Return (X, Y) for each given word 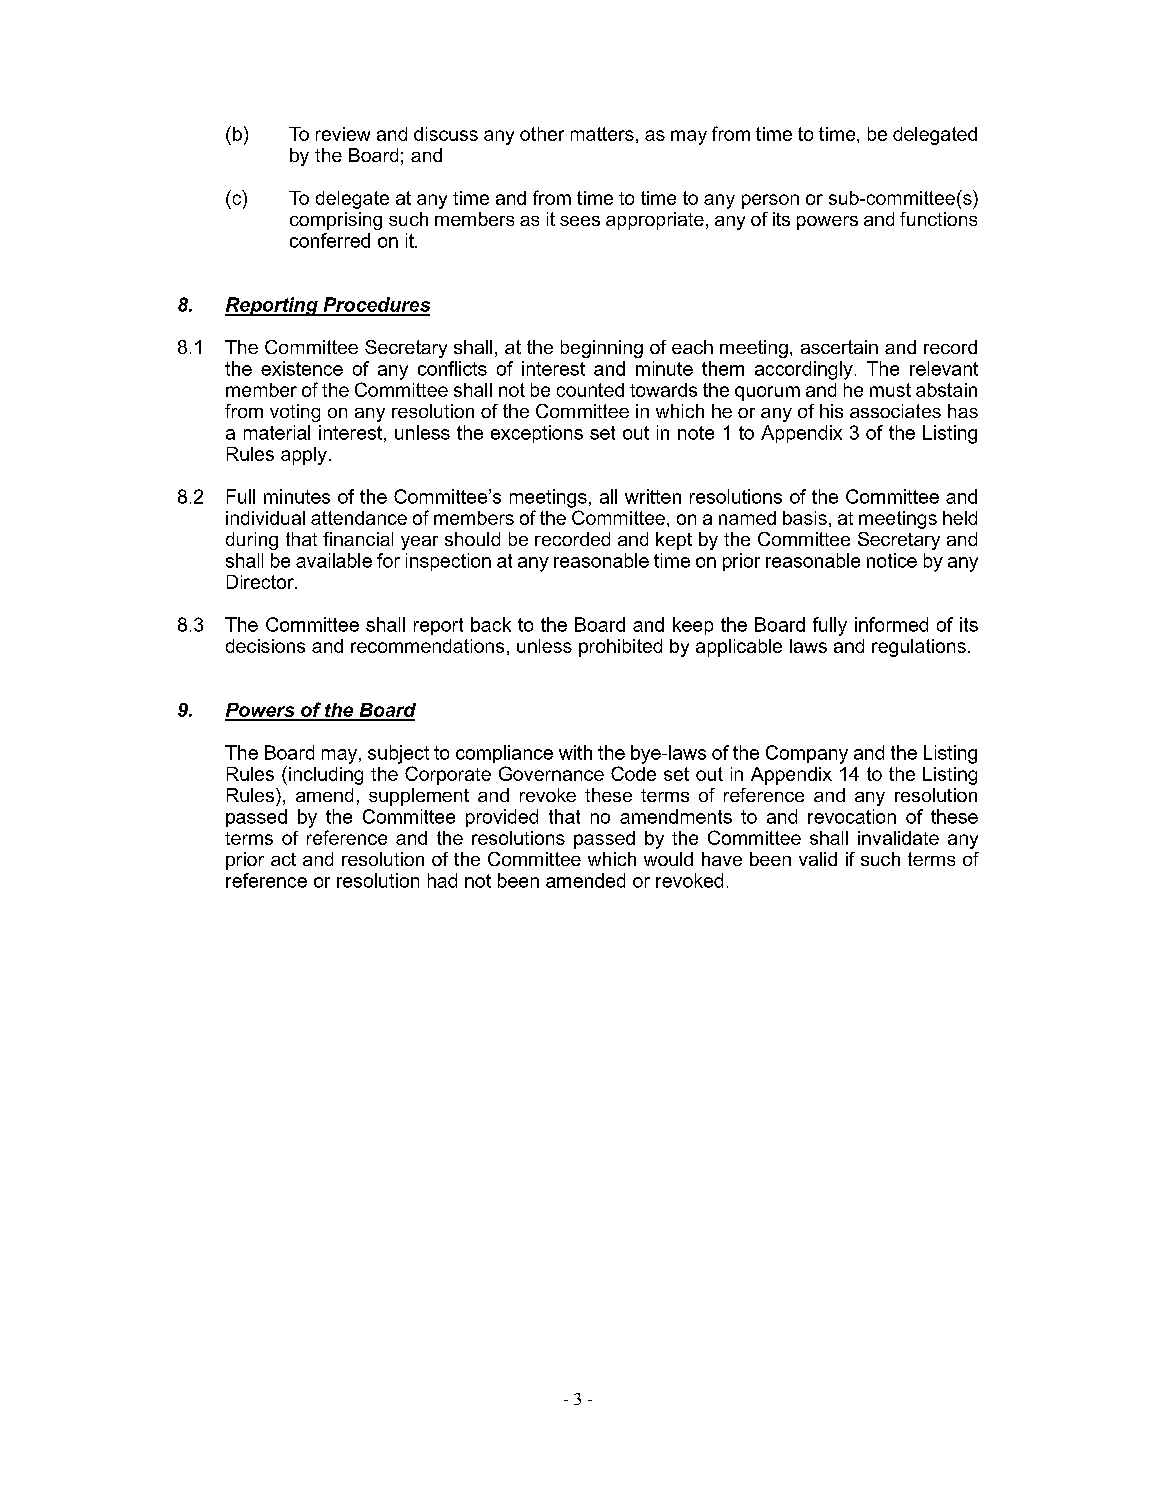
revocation (852, 816)
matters (602, 134)
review (343, 134)
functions (938, 219)
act (283, 859)
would (668, 859)
